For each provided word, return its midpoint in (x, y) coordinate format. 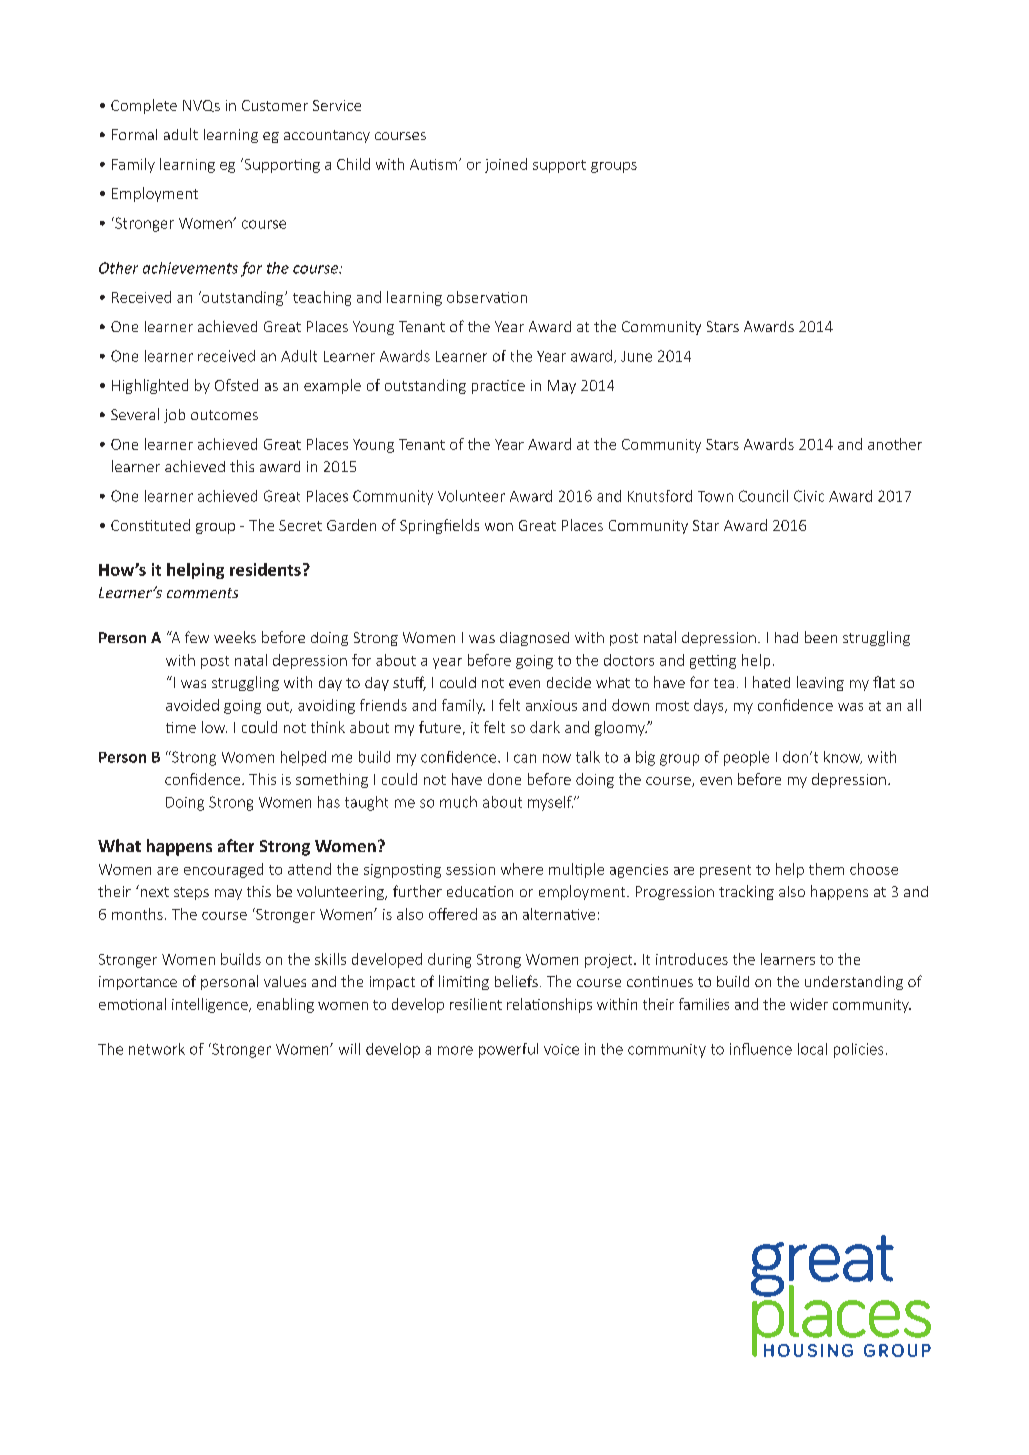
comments (202, 593)
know (843, 757)
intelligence (211, 1005)
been (821, 637)
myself (550, 803)
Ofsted (236, 385)
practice (498, 387)
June (636, 356)
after (236, 845)
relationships (549, 1005)
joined (506, 165)
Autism (433, 164)
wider (809, 1004)
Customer (275, 105)
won (499, 527)
